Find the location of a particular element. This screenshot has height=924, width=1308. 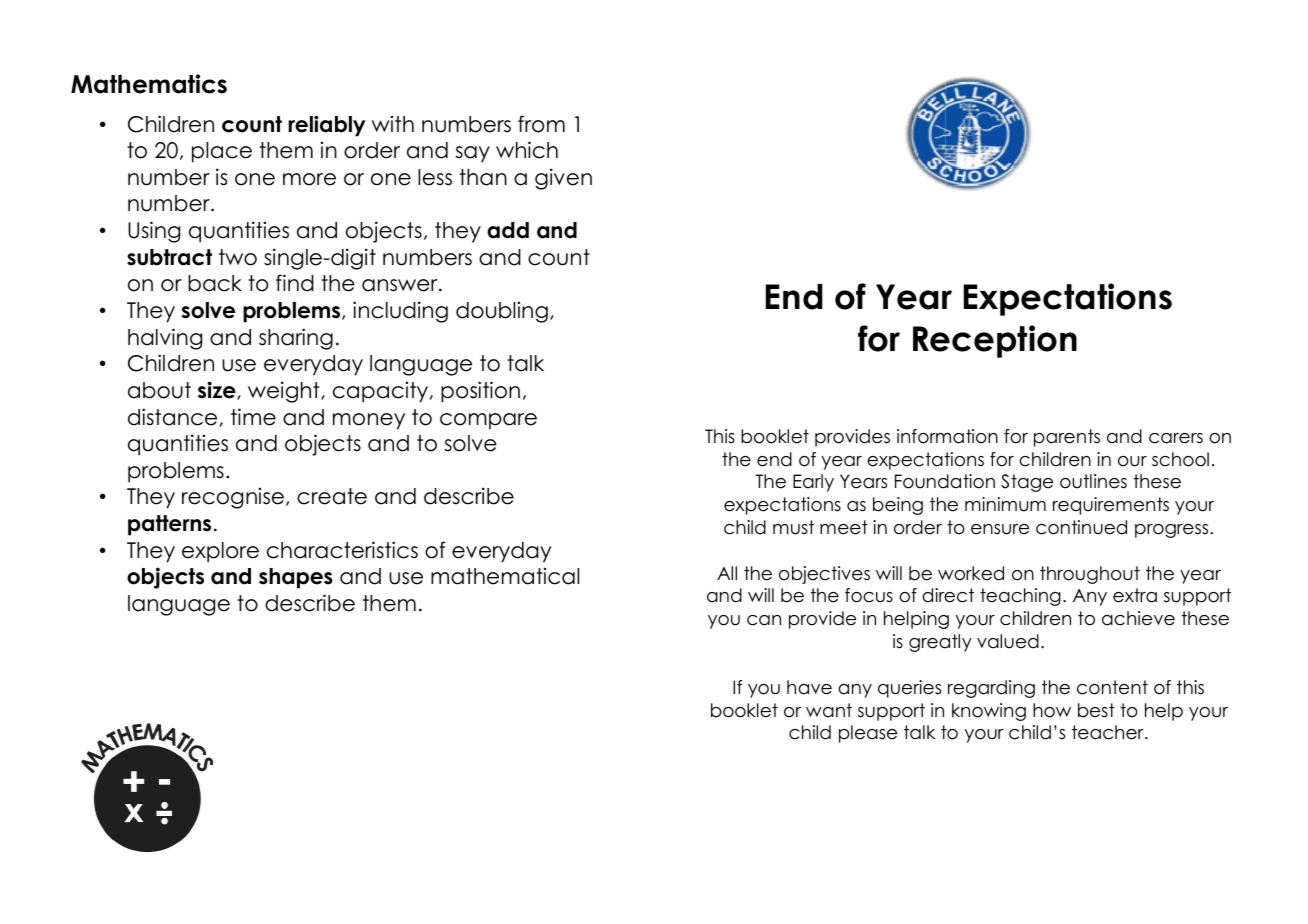

size is located at coordinates (218, 390).
